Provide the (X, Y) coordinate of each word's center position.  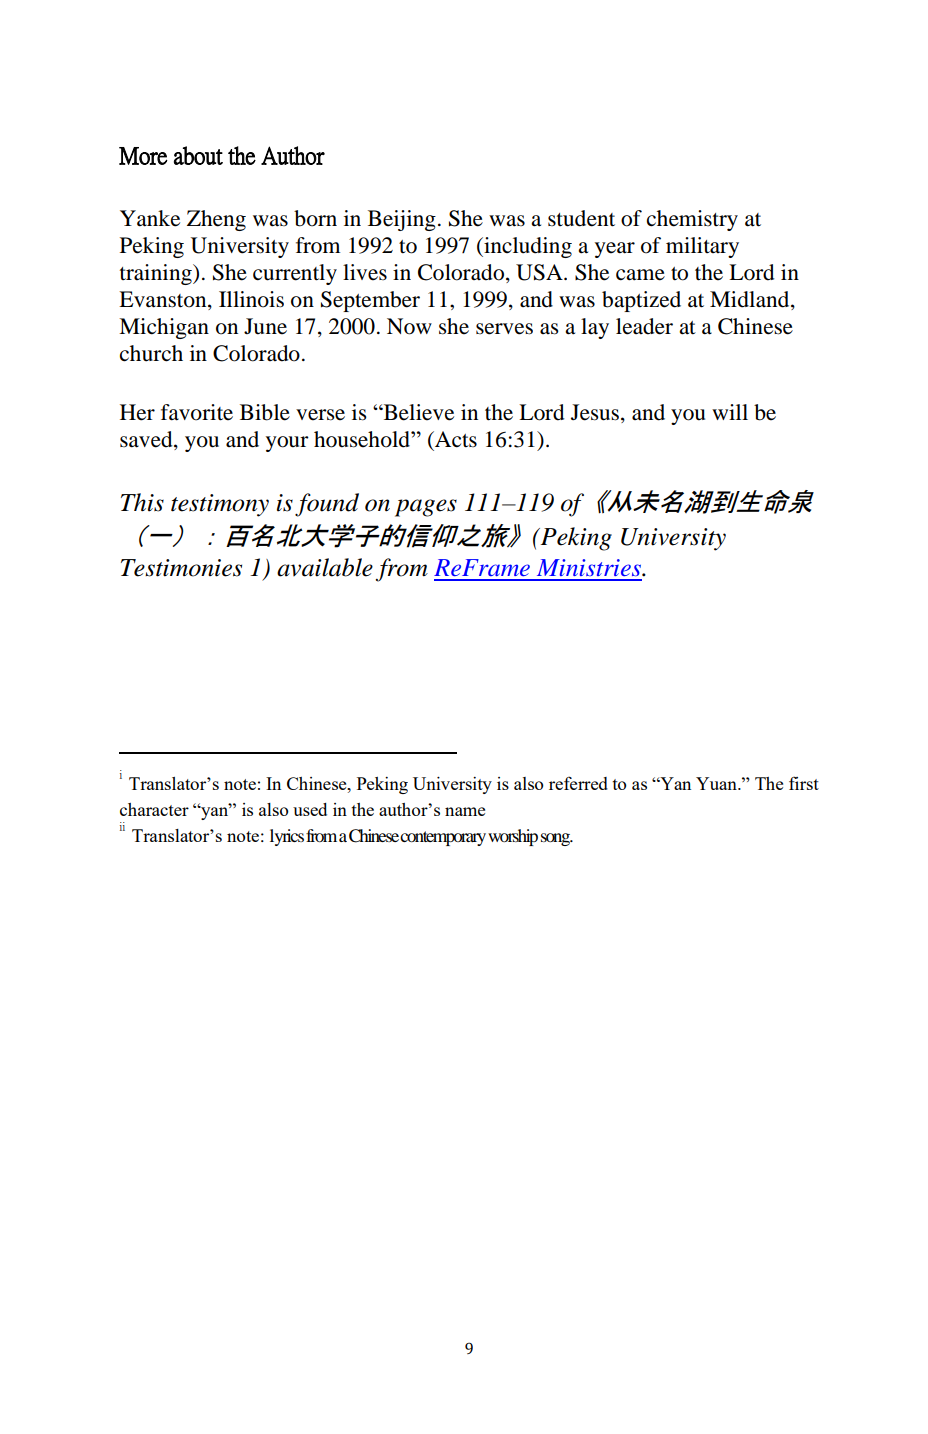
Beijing (402, 220)
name (465, 811)
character (154, 809)
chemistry (692, 220)
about (198, 155)
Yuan (717, 783)
